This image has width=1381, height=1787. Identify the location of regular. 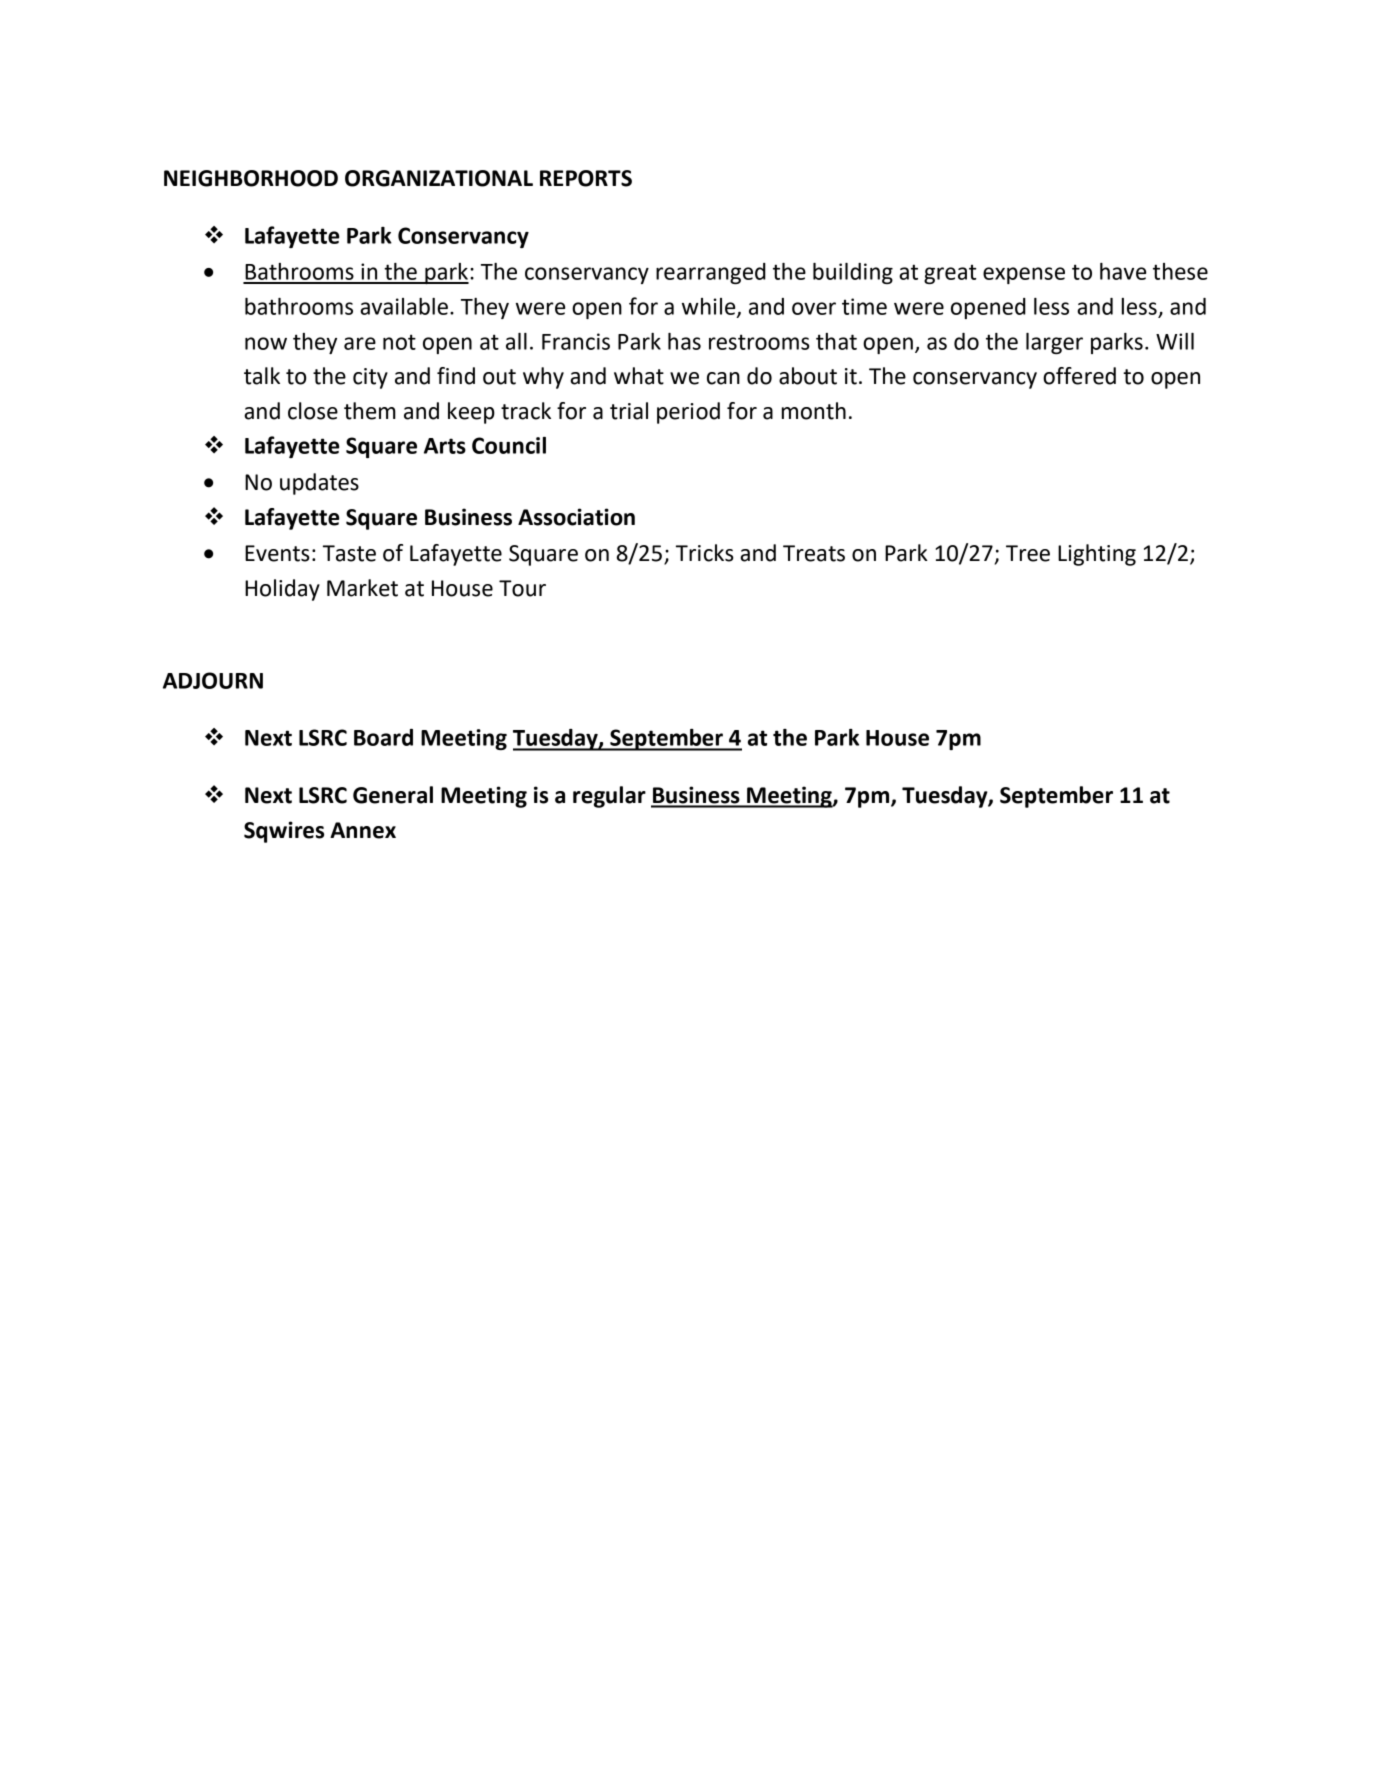
(609, 797).
